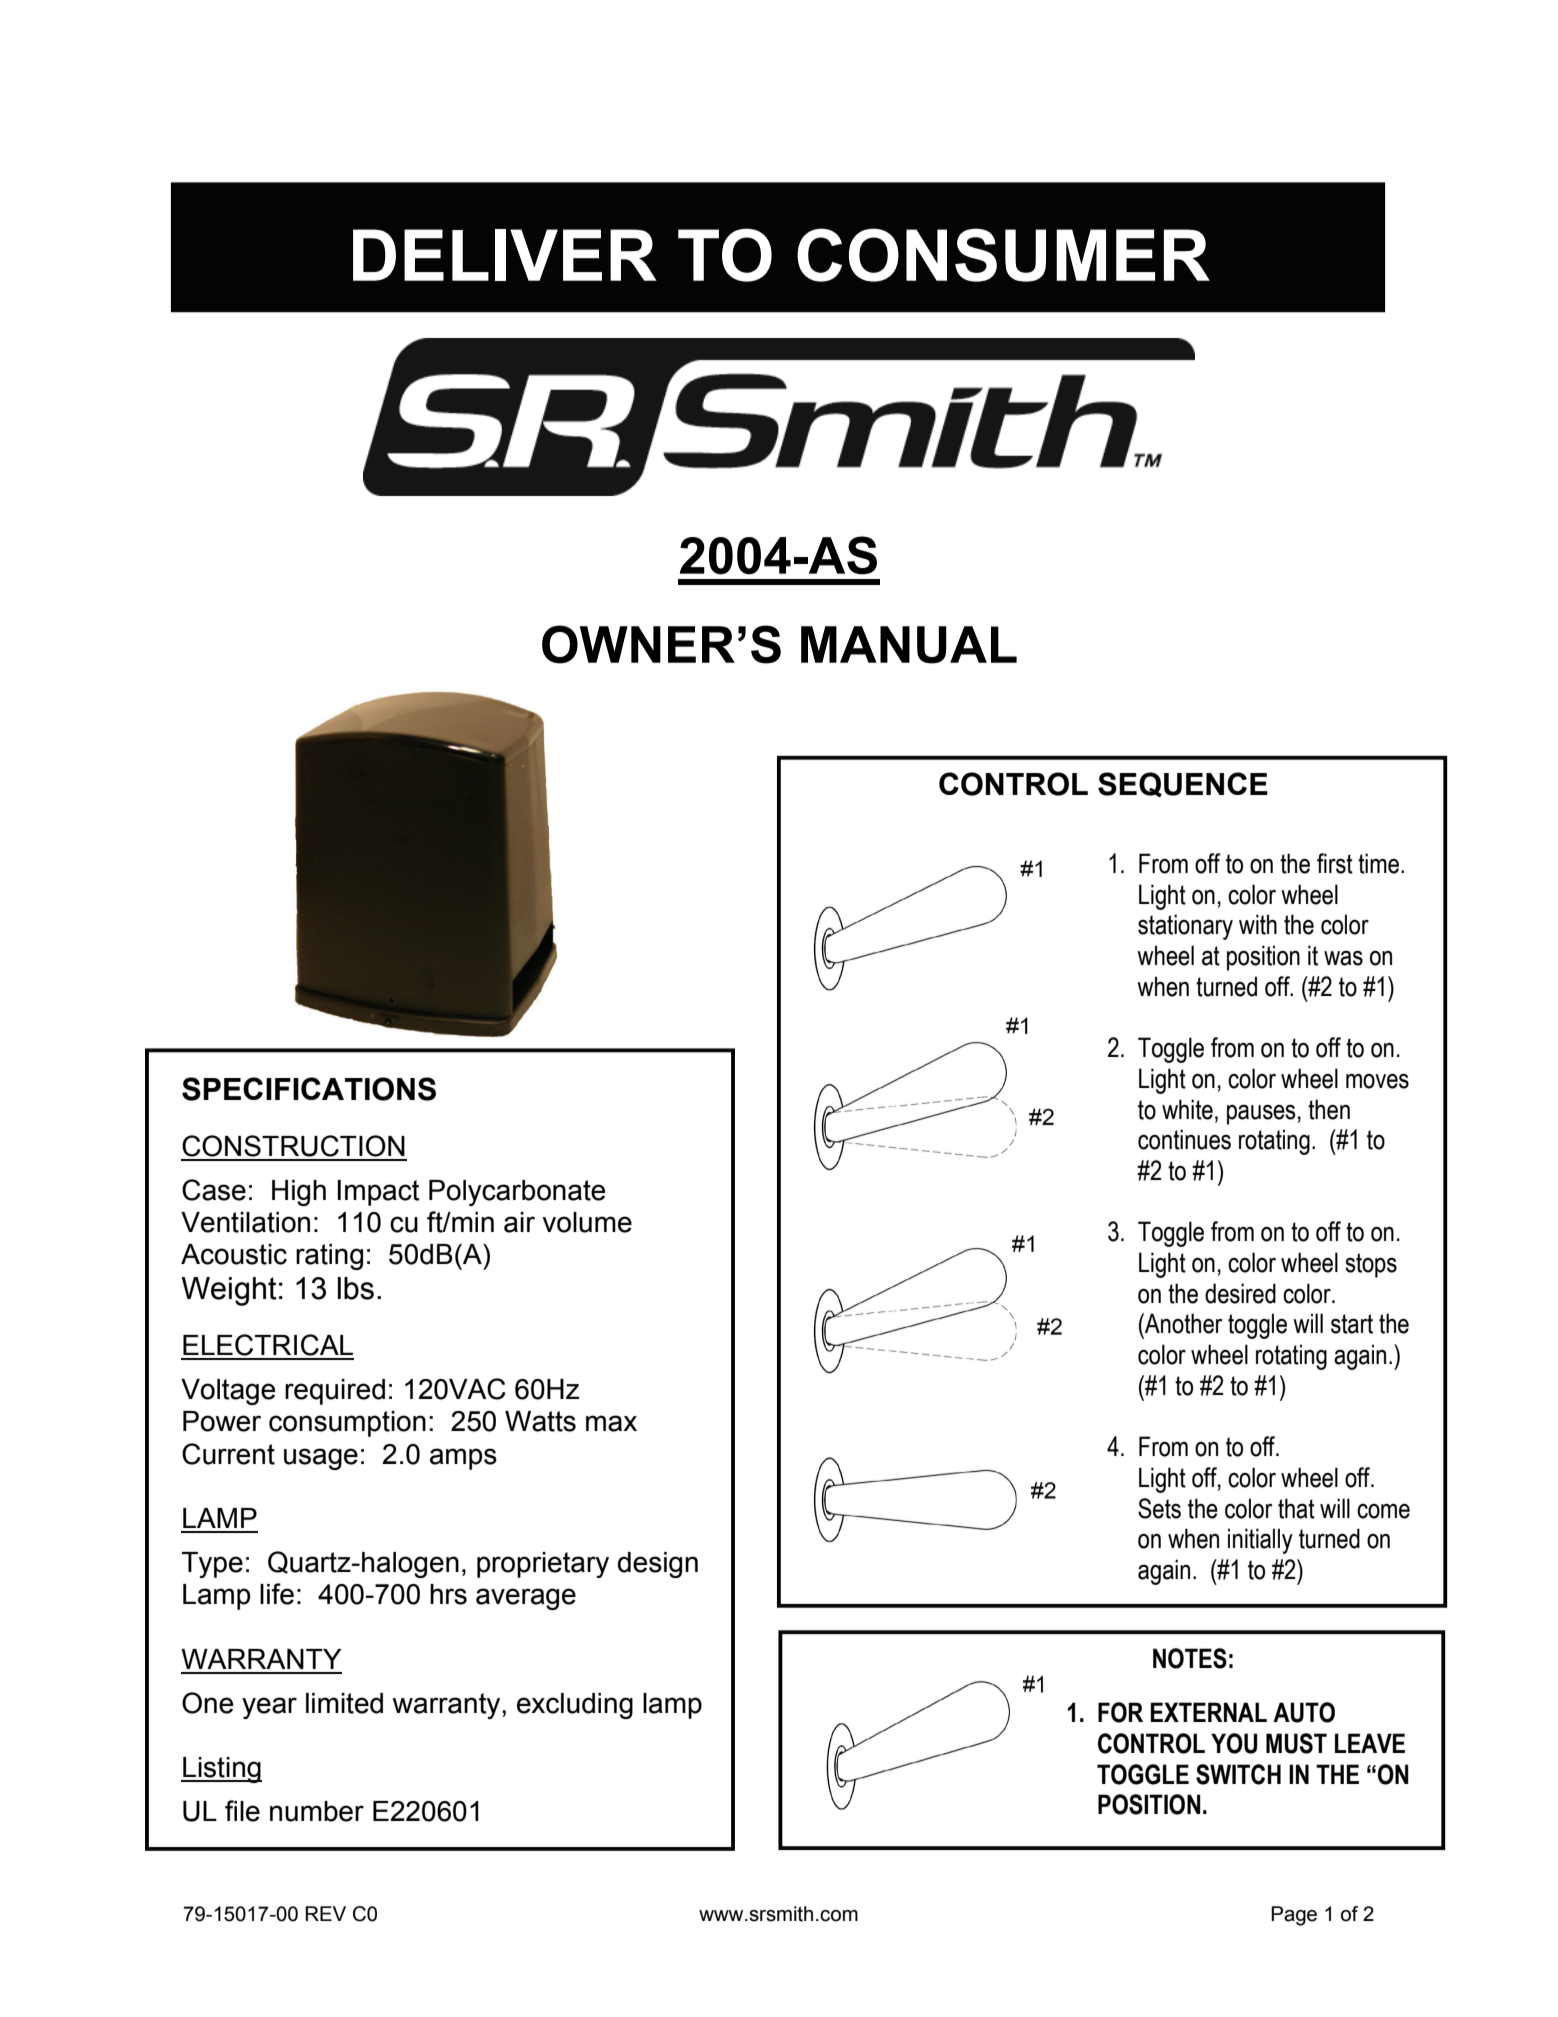  What do you see at coordinates (909, 645) in the image?
I see `MANUAL` at bounding box center [909, 645].
